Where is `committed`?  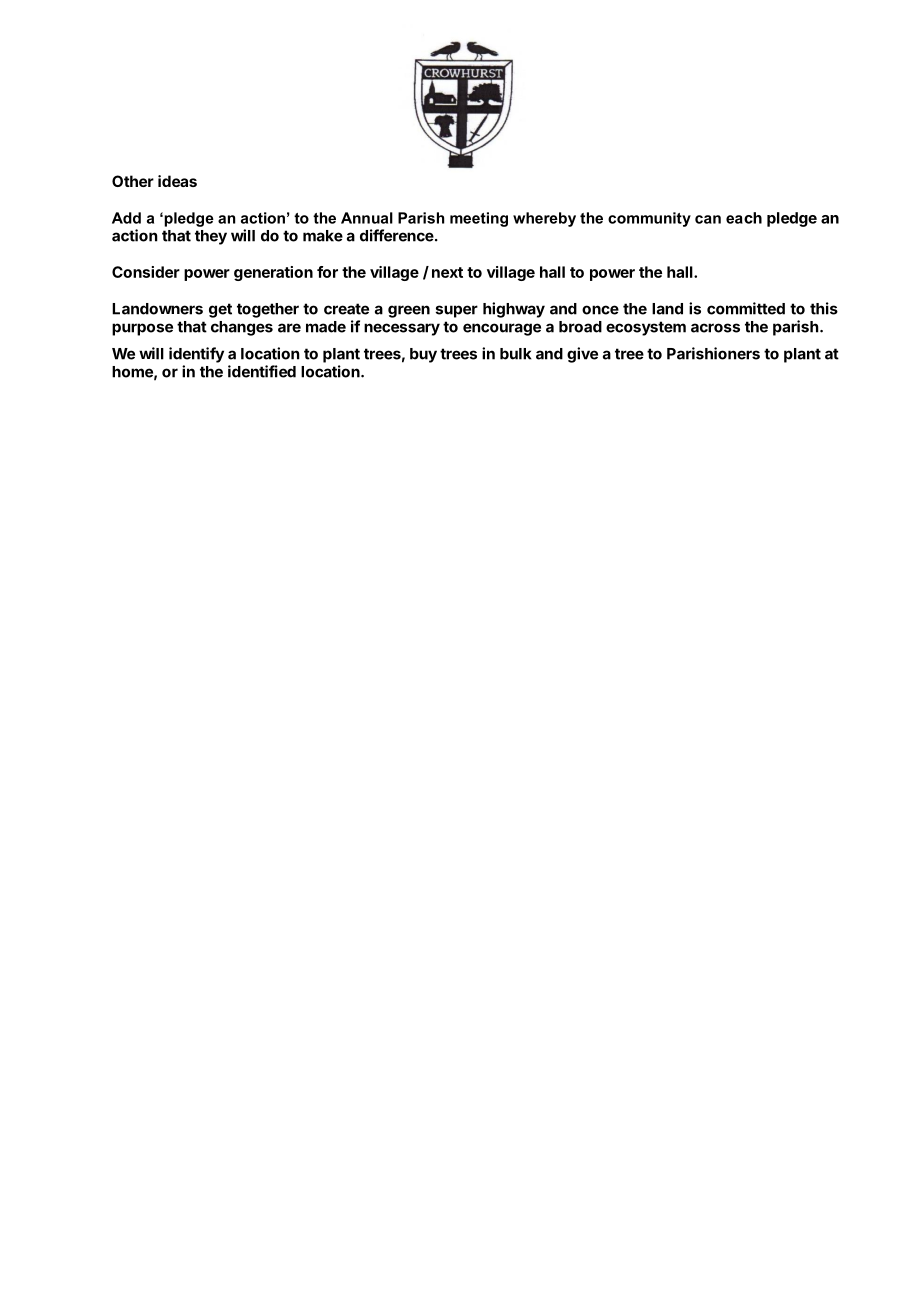
committed is located at coordinates (746, 308).
